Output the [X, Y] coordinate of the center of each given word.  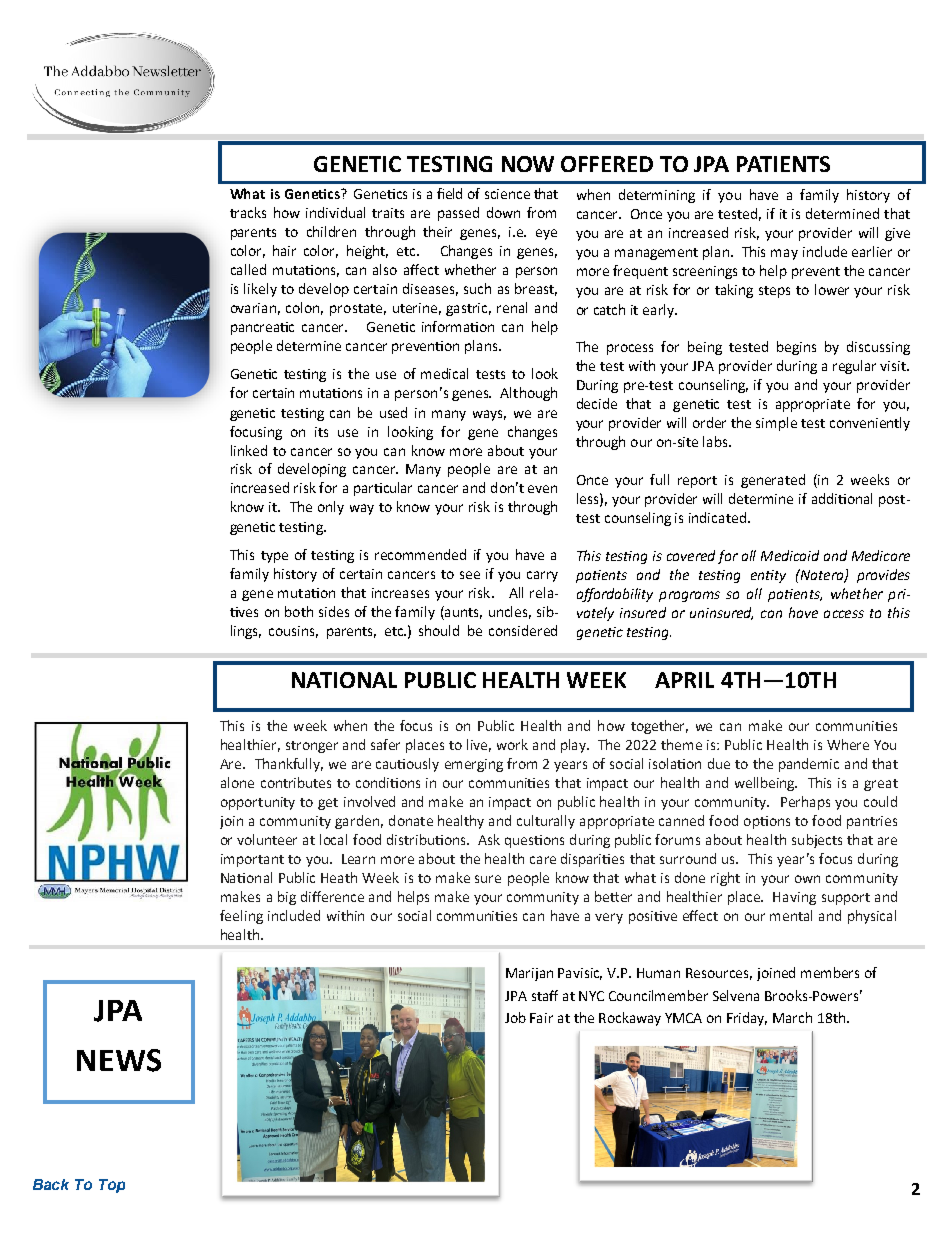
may [784, 254]
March [792, 1017]
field [449, 193]
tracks [248, 212]
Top [112, 1186]
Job [515, 1017]
